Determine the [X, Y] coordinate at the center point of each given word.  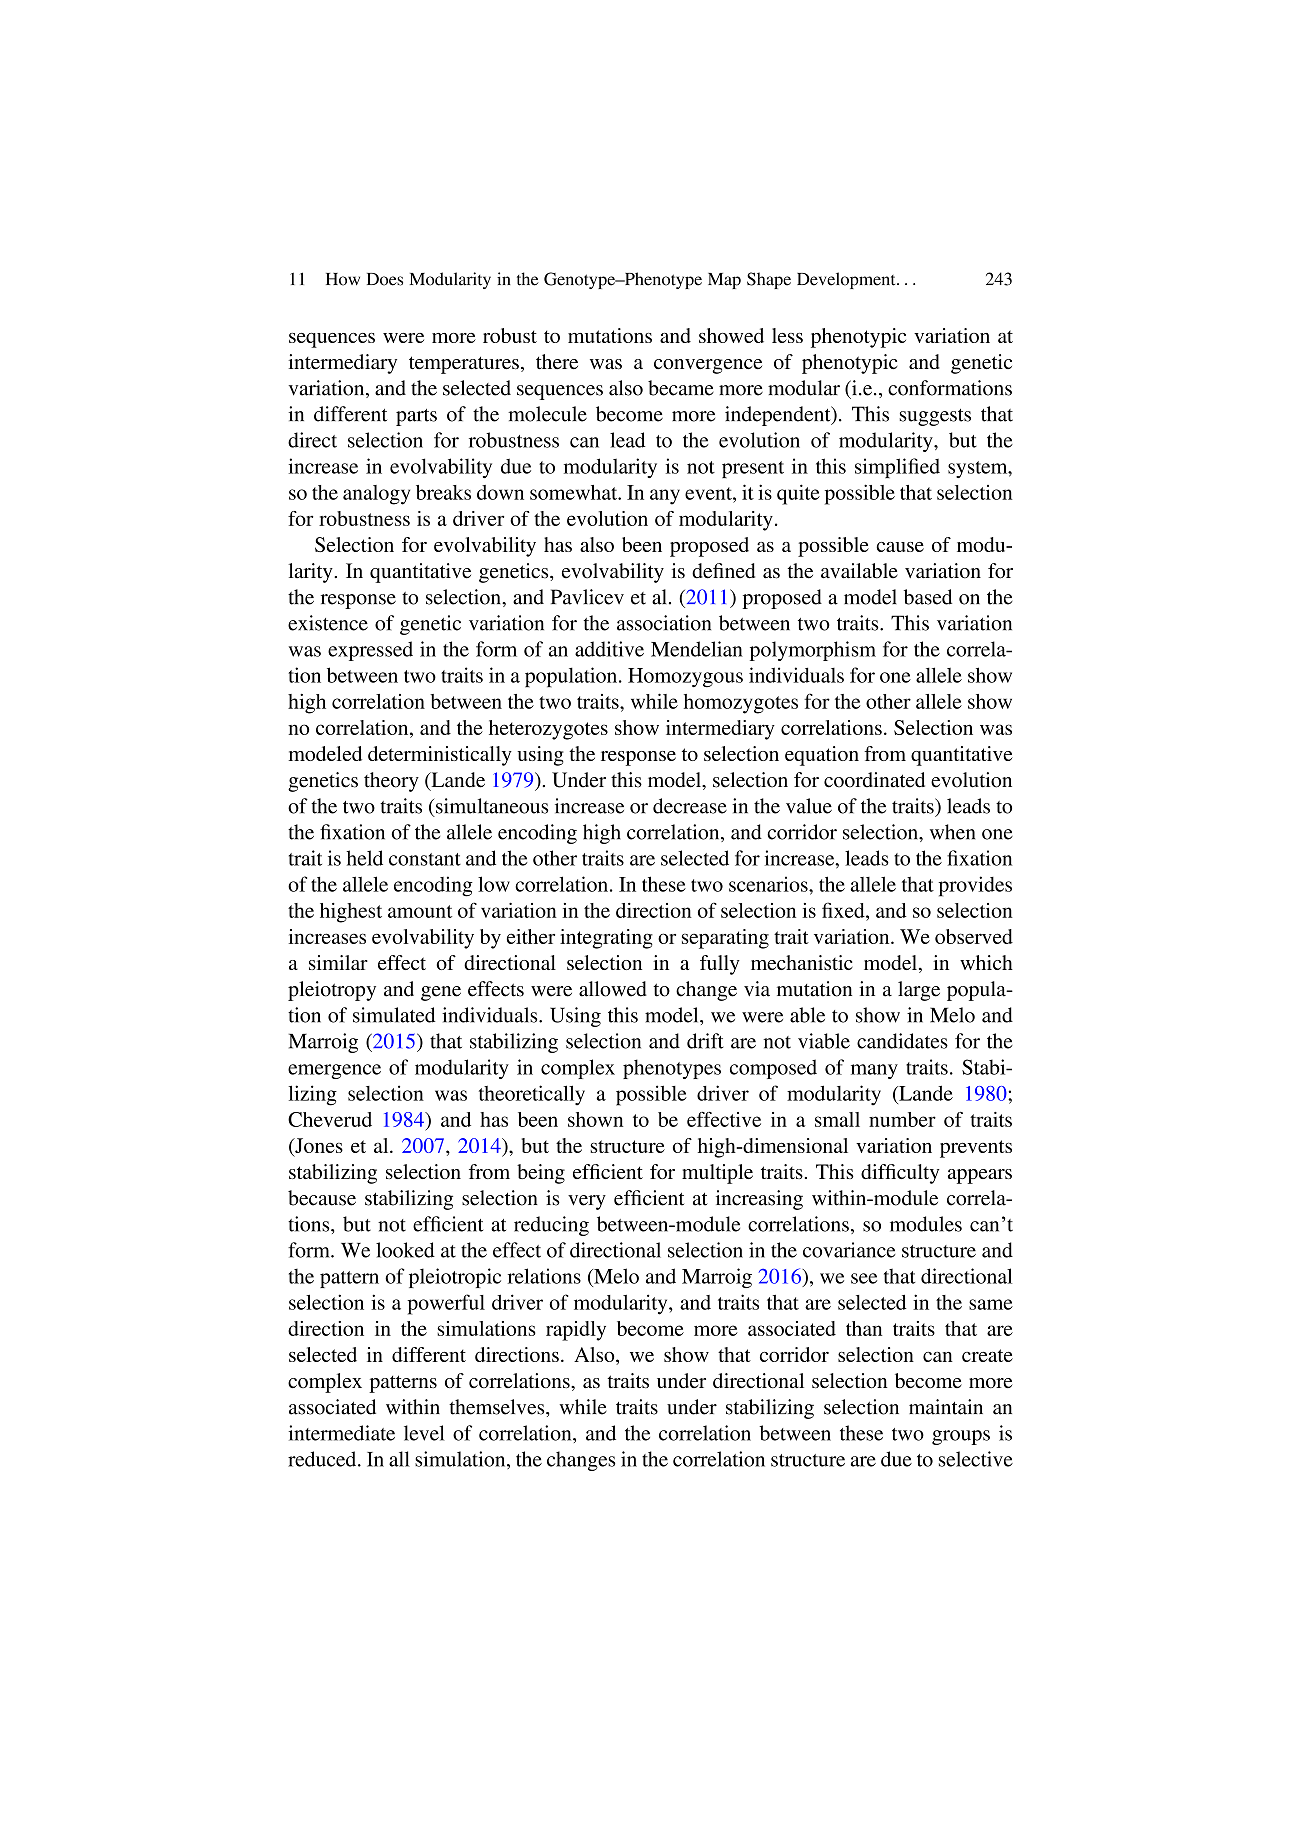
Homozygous [685, 678]
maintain [946, 1407]
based [928, 597]
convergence [708, 366]
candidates [902, 1041]
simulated [394, 1015]
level [424, 1433]
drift [705, 1041]
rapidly [576, 1331]
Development [847, 280]
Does [385, 279]
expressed [370, 651]
